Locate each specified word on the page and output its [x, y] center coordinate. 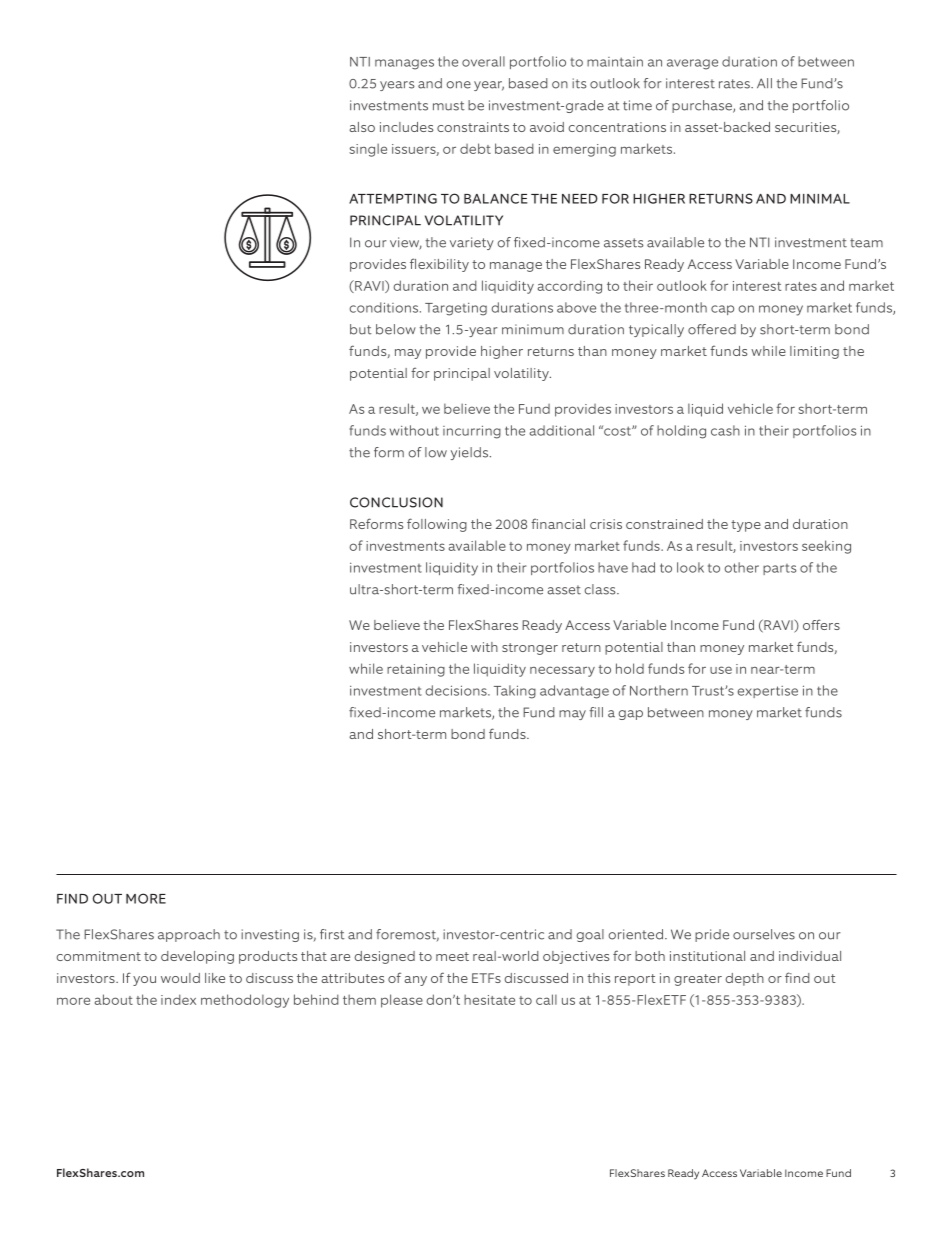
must [449, 106]
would [180, 978]
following [437, 525]
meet [452, 956]
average [692, 64]
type [746, 526]
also [362, 127]
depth [744, 979]
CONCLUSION [396, 502]
